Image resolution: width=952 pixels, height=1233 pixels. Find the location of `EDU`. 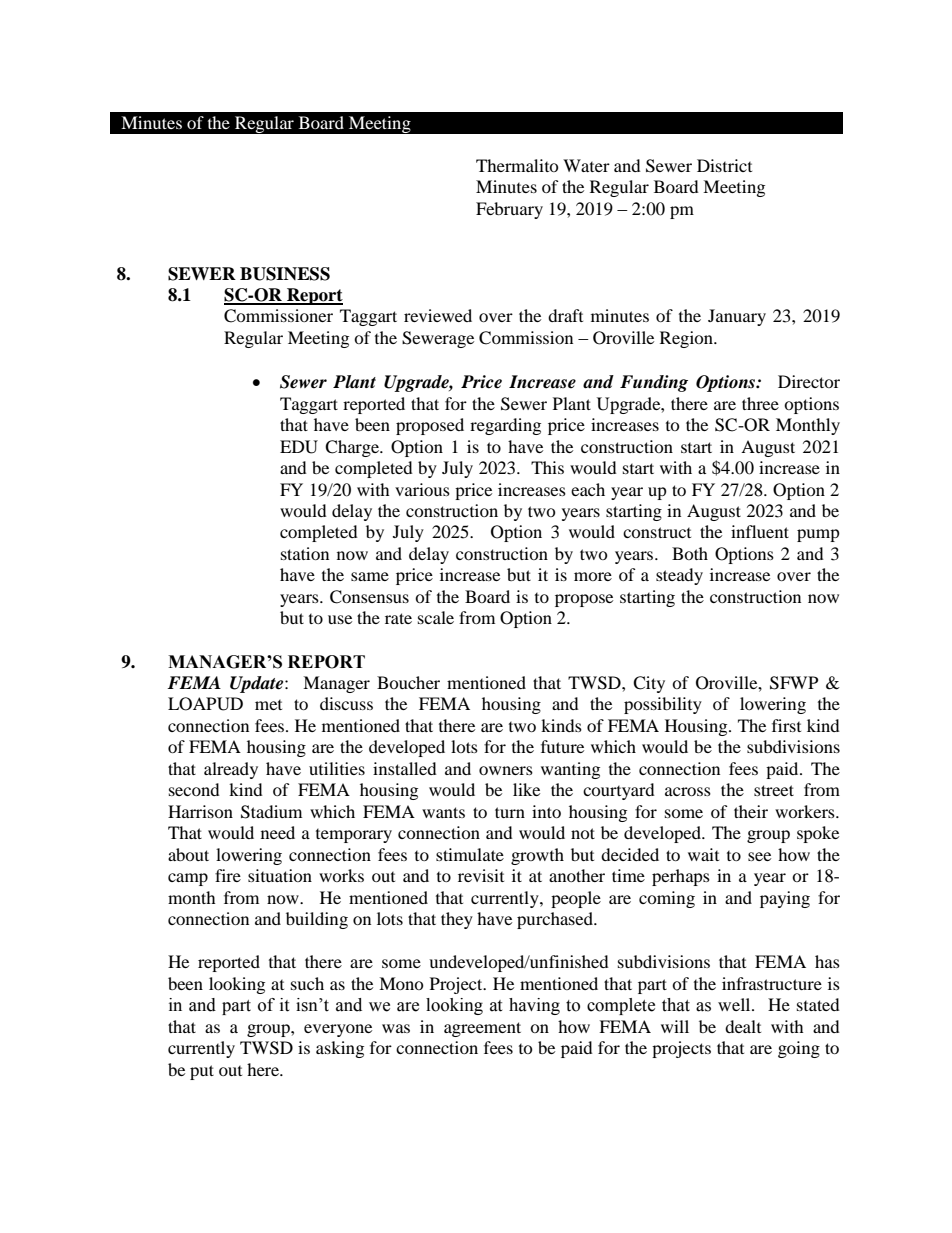

EDU is located at coordinates (299, 447).
